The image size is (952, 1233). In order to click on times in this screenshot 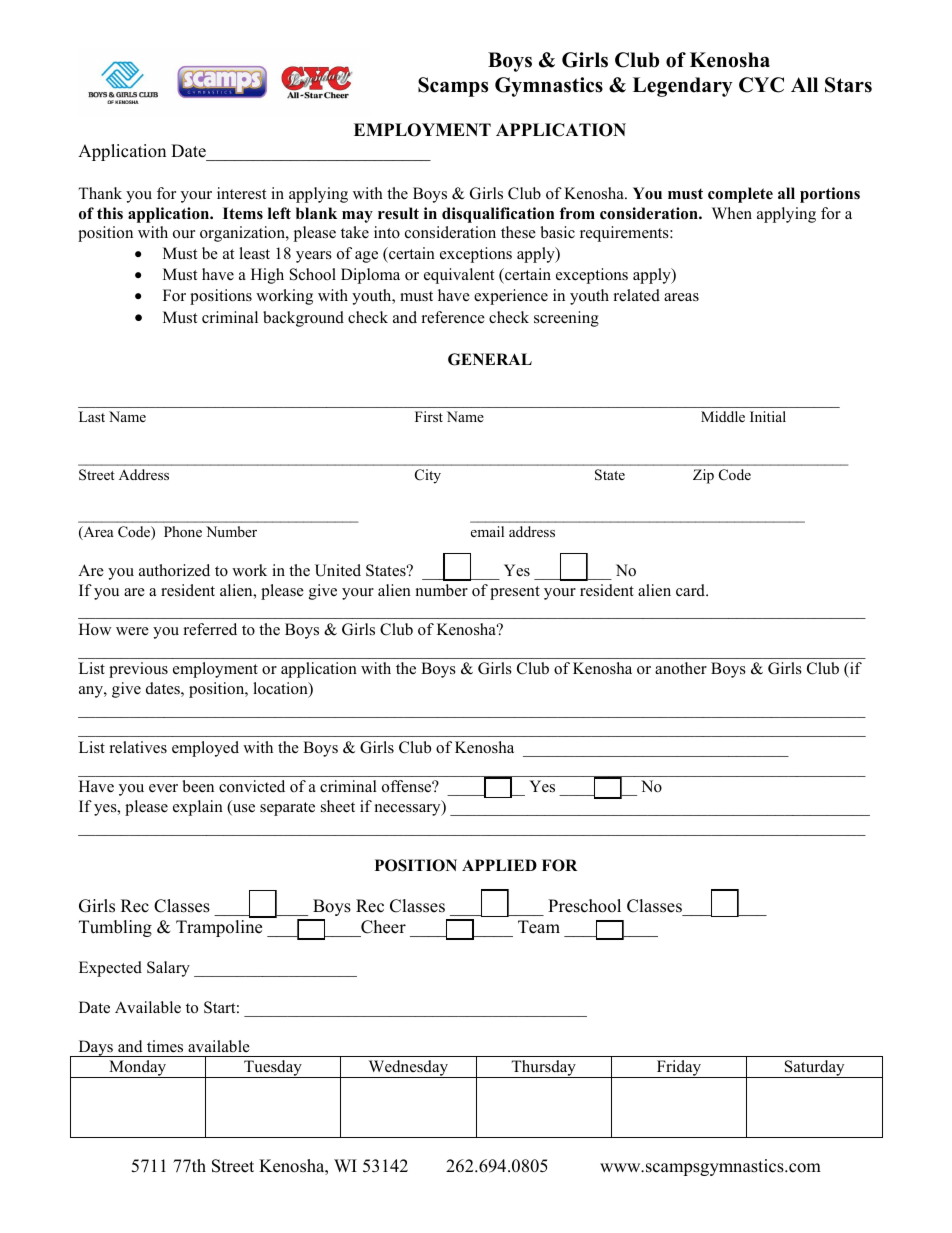, I will do `click(165, 1046)`.
